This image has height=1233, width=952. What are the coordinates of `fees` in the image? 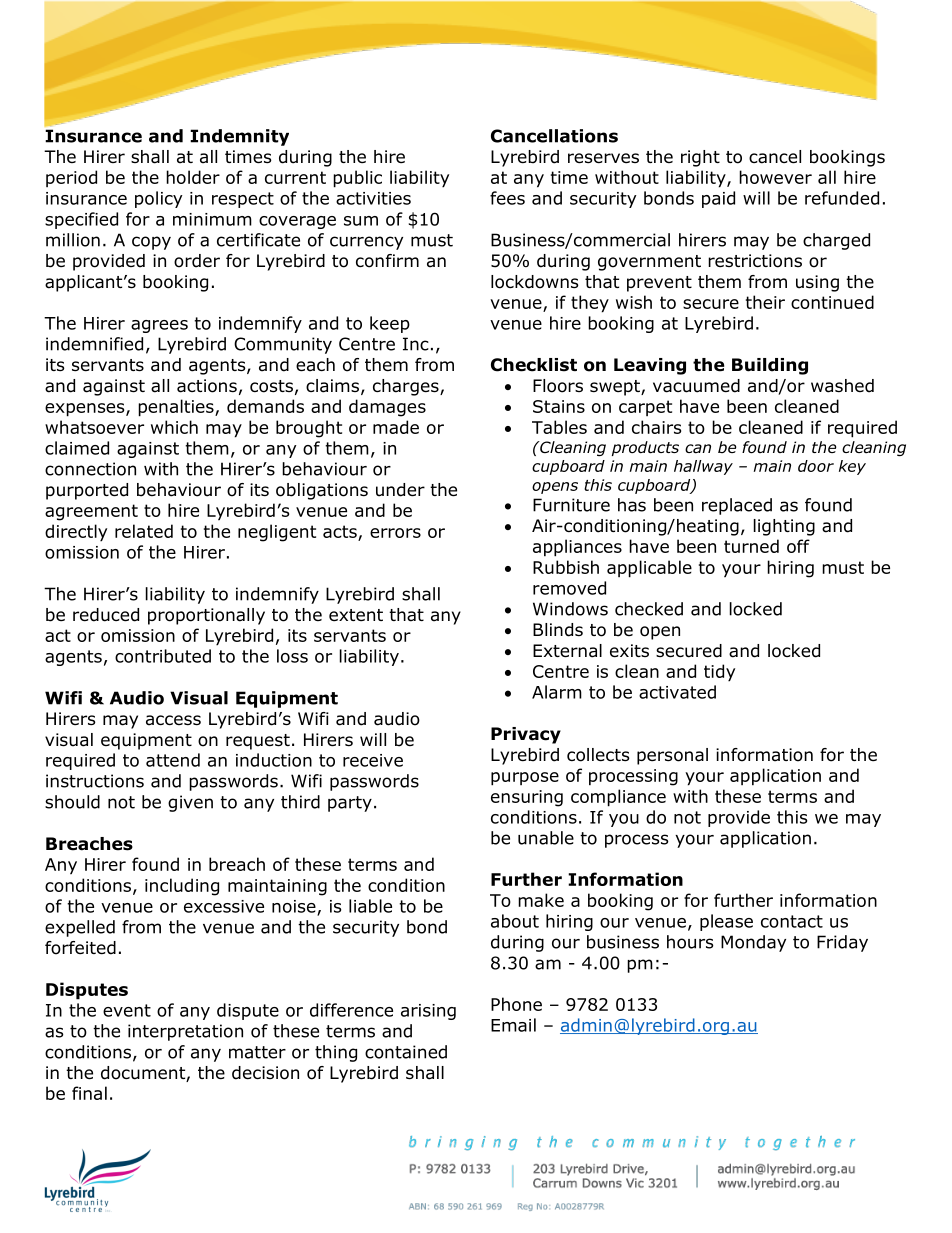 It's located at (507, 198).
